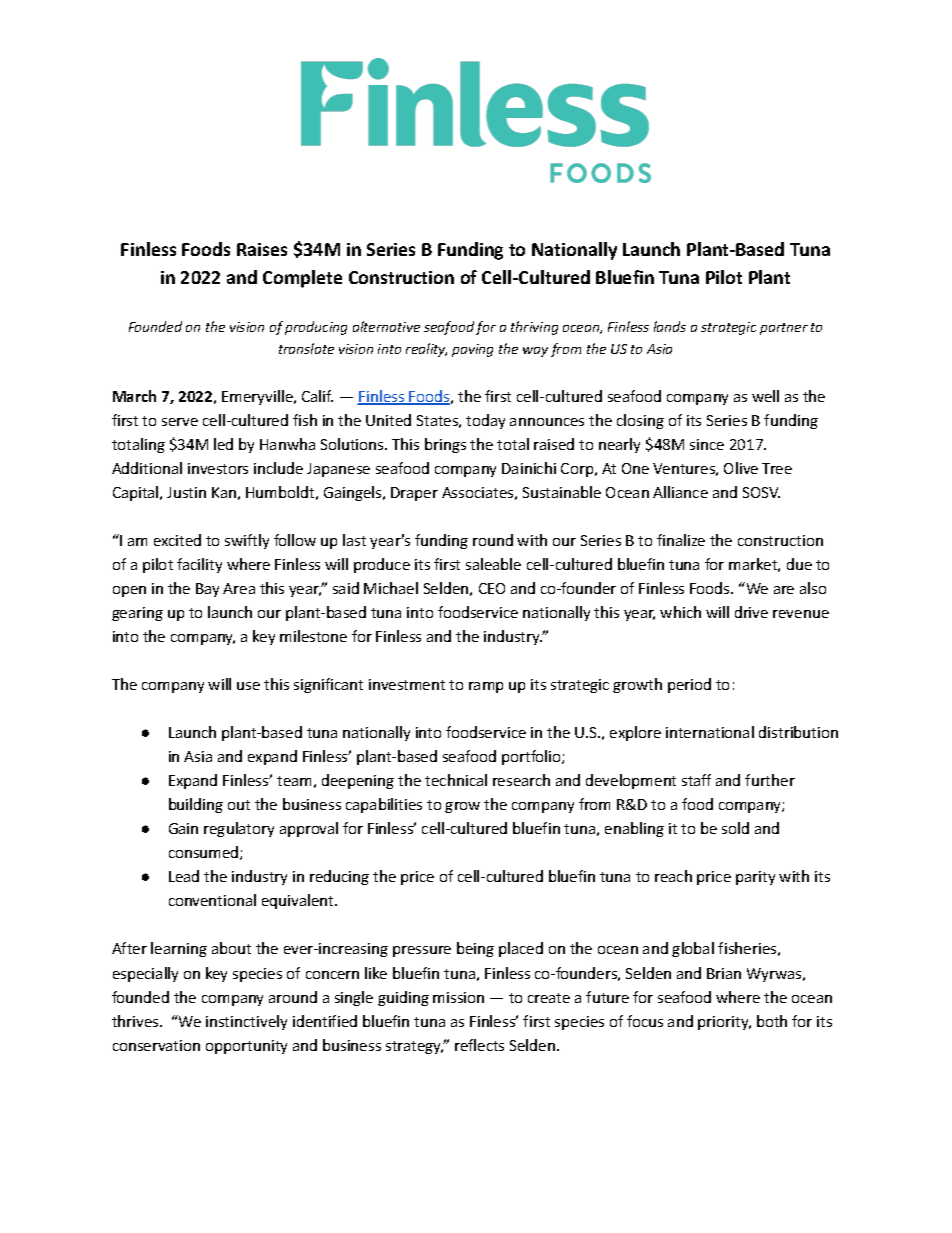  What do you see at coordinates (724, 1023) in the image?
I see `priority` at bounding box center [724, 1023].
